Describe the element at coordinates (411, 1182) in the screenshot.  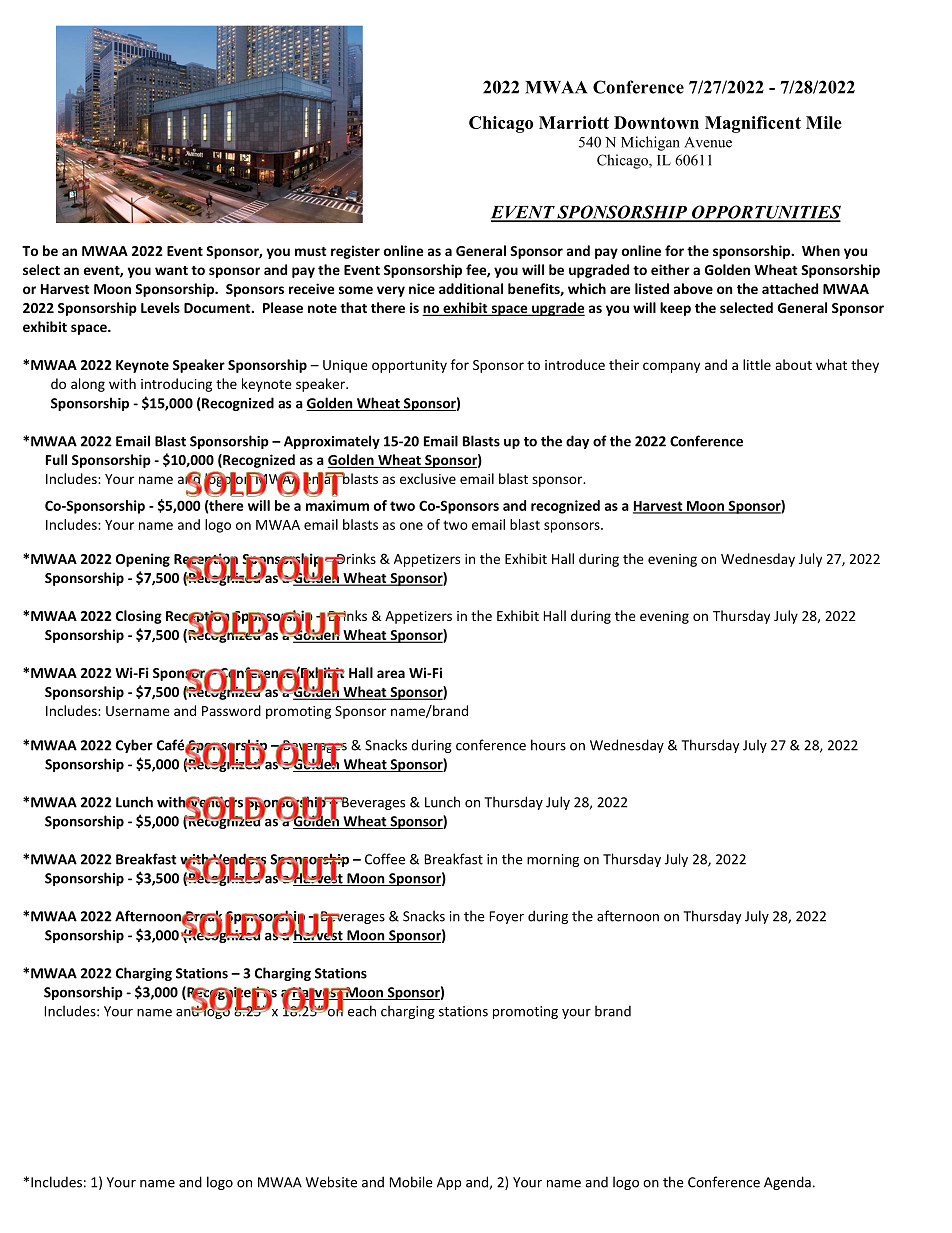
I see `Mobile` at that location.
